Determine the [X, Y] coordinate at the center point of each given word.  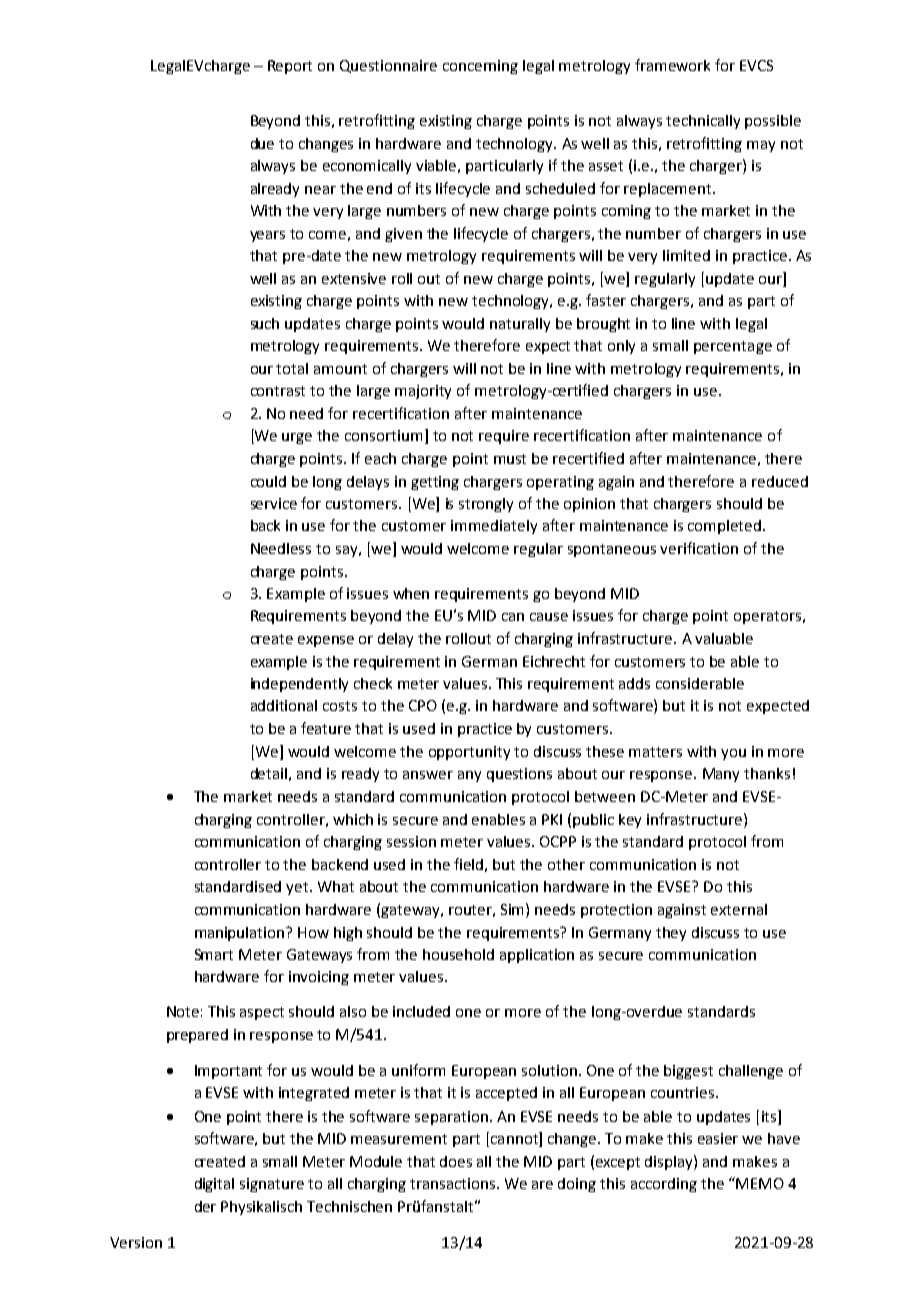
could [268, 481]
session [411, 841]
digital [214, 1185]
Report [290, 67]
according [664, 1185]
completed [726, 527]
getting [435, 483]
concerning [480, 67]
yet [298, 888]
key [630, 821]
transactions [454, 1183]
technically [703, 122]
